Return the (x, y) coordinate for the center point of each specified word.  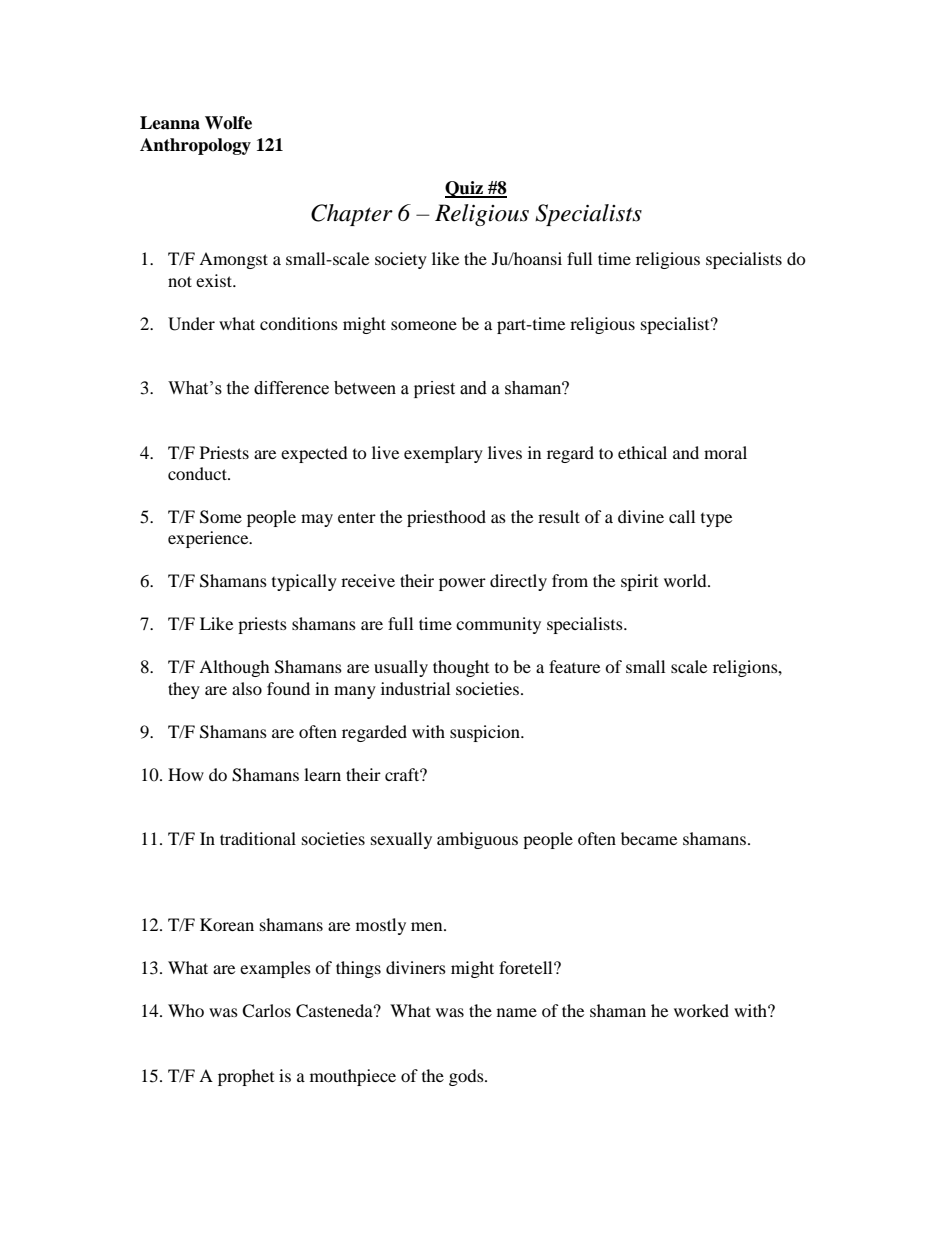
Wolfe (228, 123)
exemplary (443, 454)
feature (574, 666)
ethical (642, 452)
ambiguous (477, 840)
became (649, 838)
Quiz (465, 189)
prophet (246, 1077)
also (247, 688)
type (716, 520)
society (401, 260)
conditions (299, 323)
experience (209, 539)
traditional (258, 838)
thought (461, 668)
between (365, 388)
